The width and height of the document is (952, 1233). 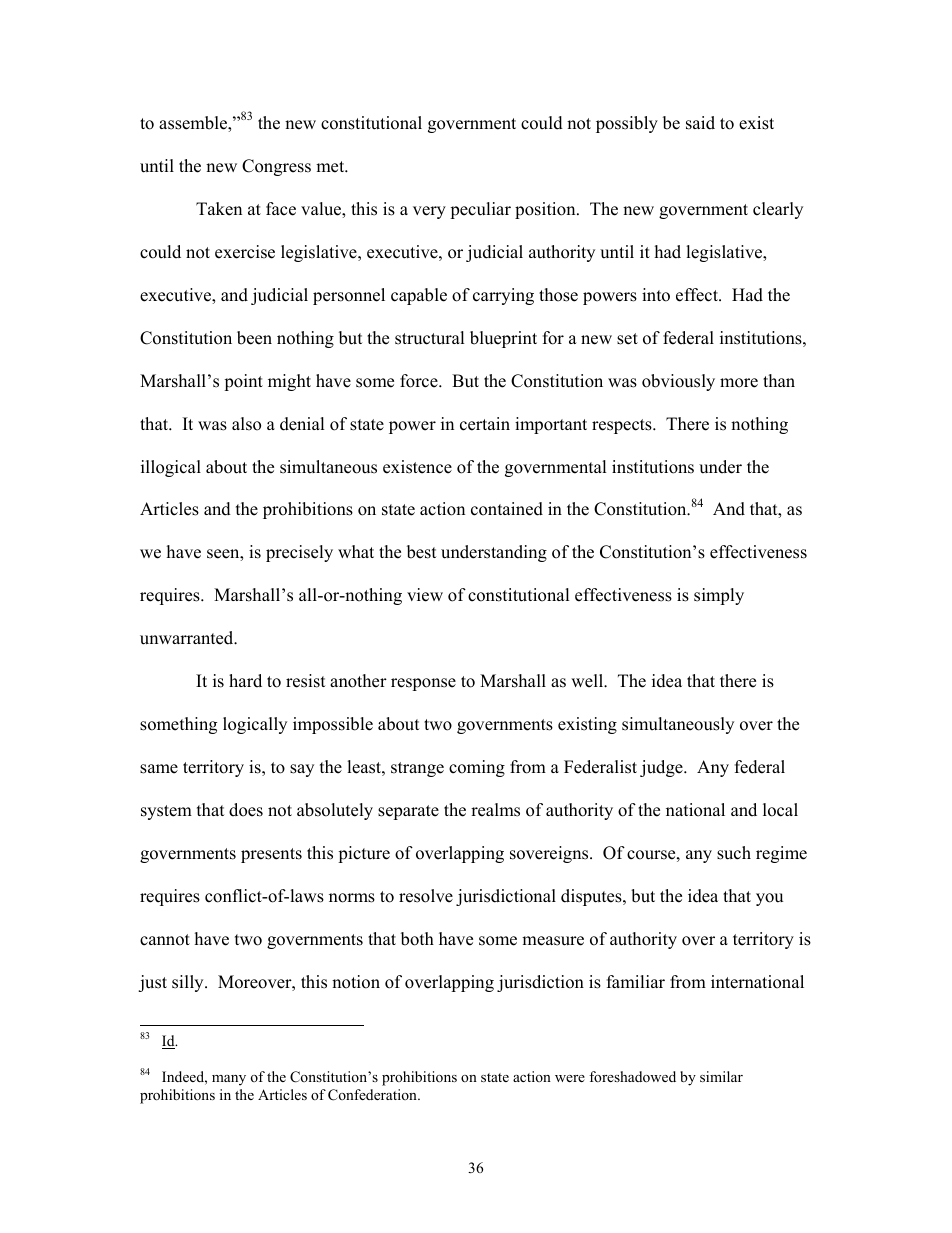 What do you see at coordinates (420, 381) in the document?
I see `force` at bounding box center [420, 381].
